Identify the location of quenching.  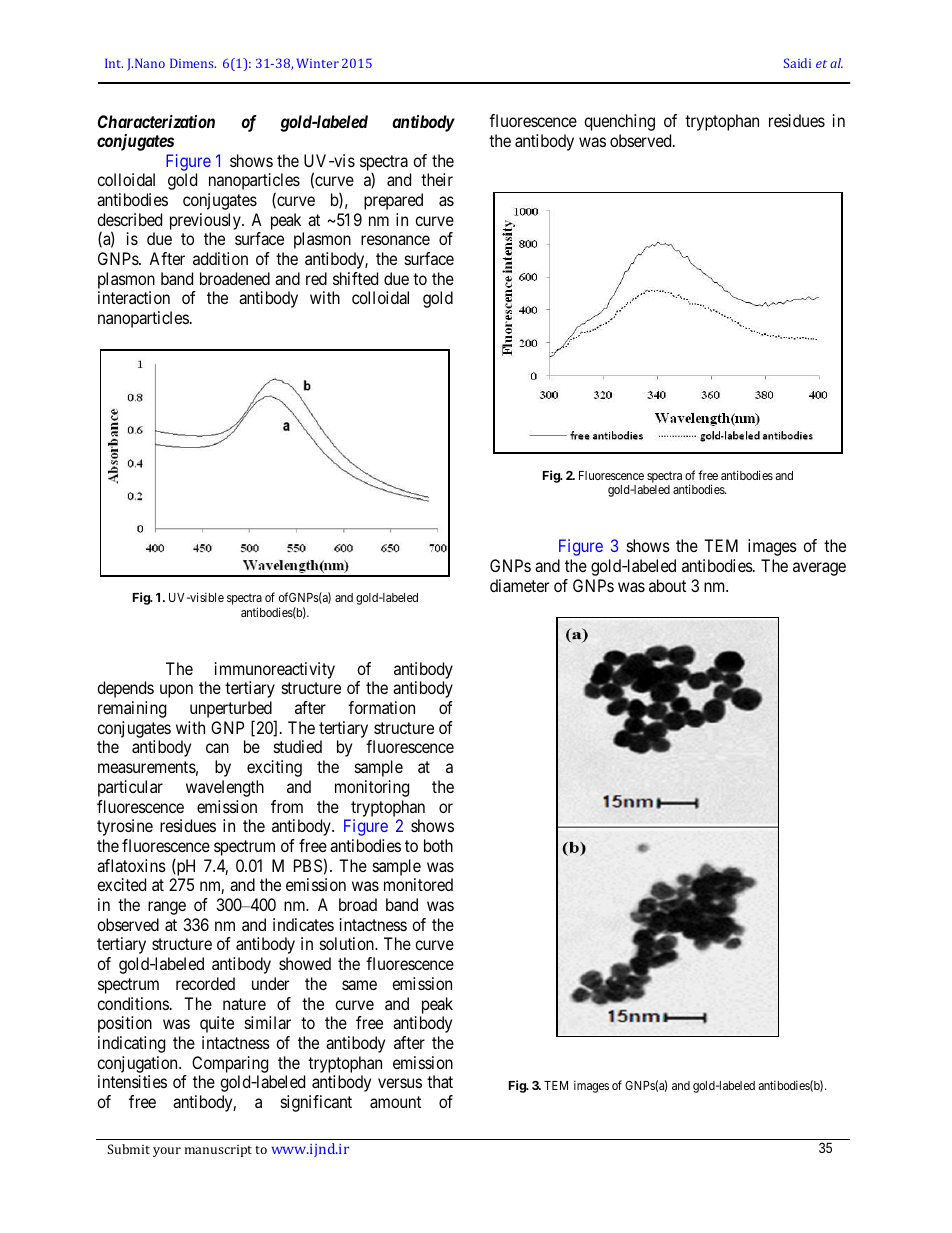
(619, 122).
